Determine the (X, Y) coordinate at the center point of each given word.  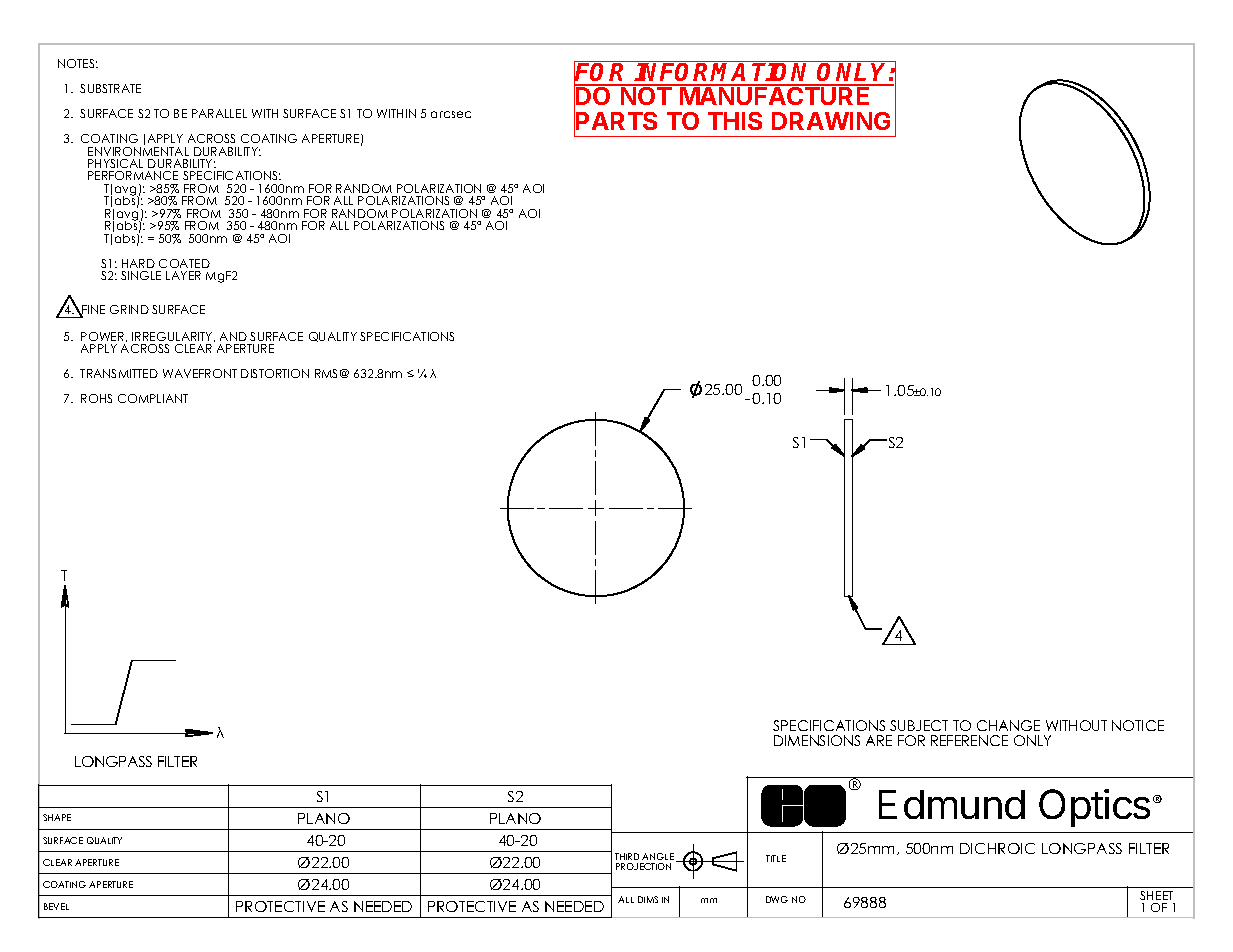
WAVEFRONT (200, 373)
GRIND (129, 309)
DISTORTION (275, 373)
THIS (735, 121)
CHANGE (1008, 725)
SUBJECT (919, 725)
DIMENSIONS (817, 740)
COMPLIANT (153, 398)
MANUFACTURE (775, 95)
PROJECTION (643, 866)
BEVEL (56, 906)
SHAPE (57, 817)
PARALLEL (219, 113)
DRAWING (831, 121)
